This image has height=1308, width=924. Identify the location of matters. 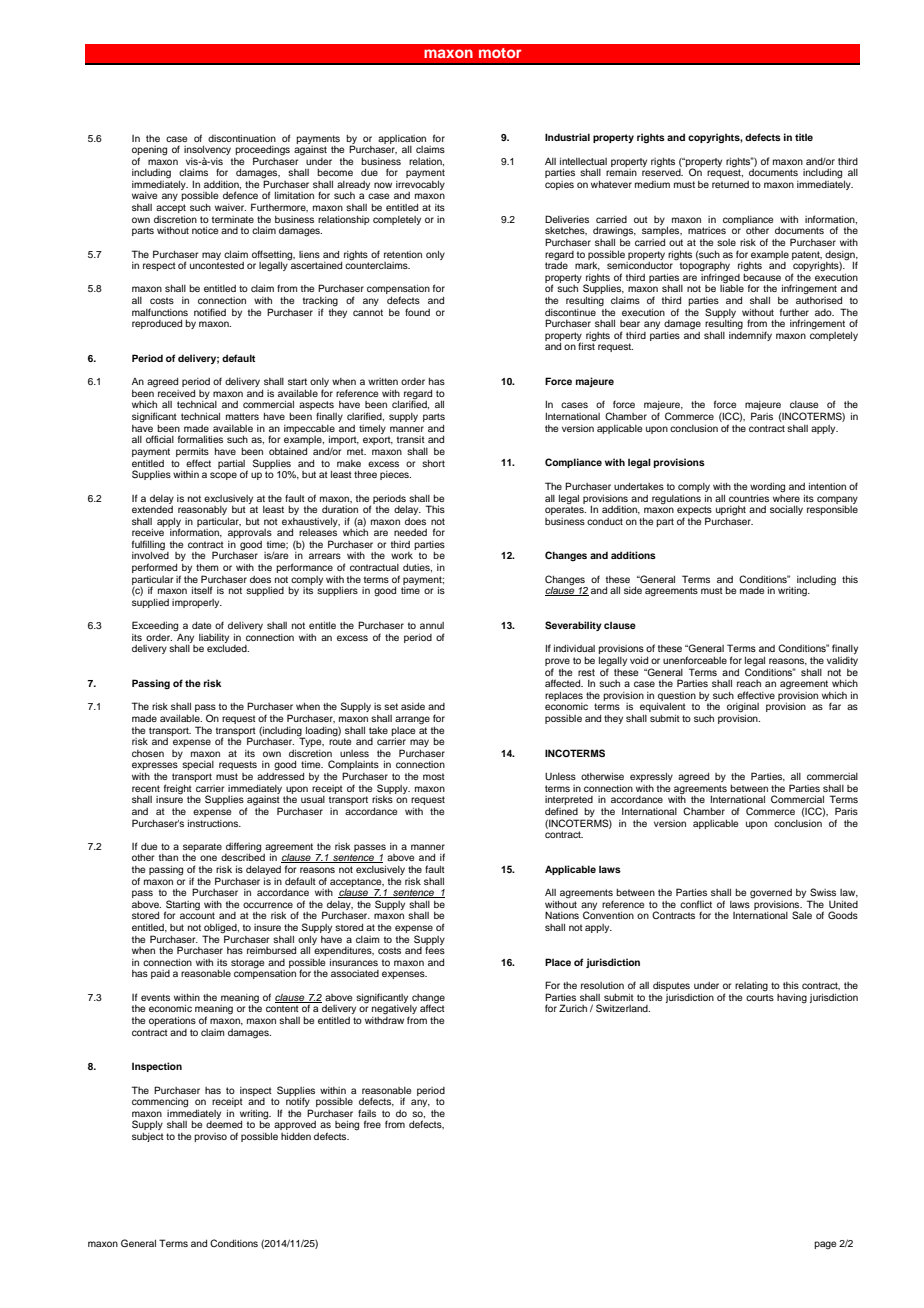
(242, 416).
